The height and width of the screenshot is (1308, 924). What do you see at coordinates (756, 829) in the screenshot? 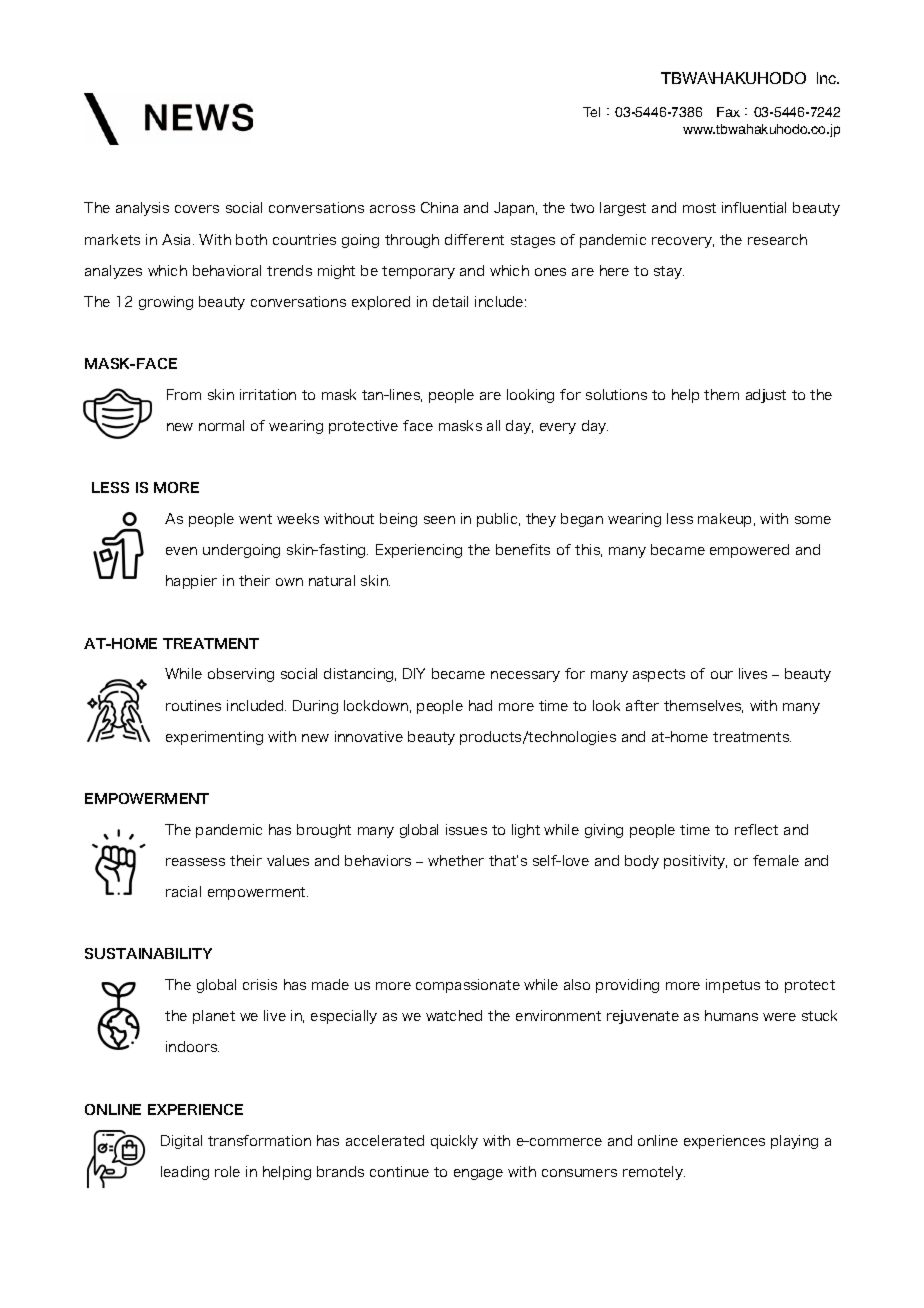
I see `reflect` at bounding box center [756, 829].
